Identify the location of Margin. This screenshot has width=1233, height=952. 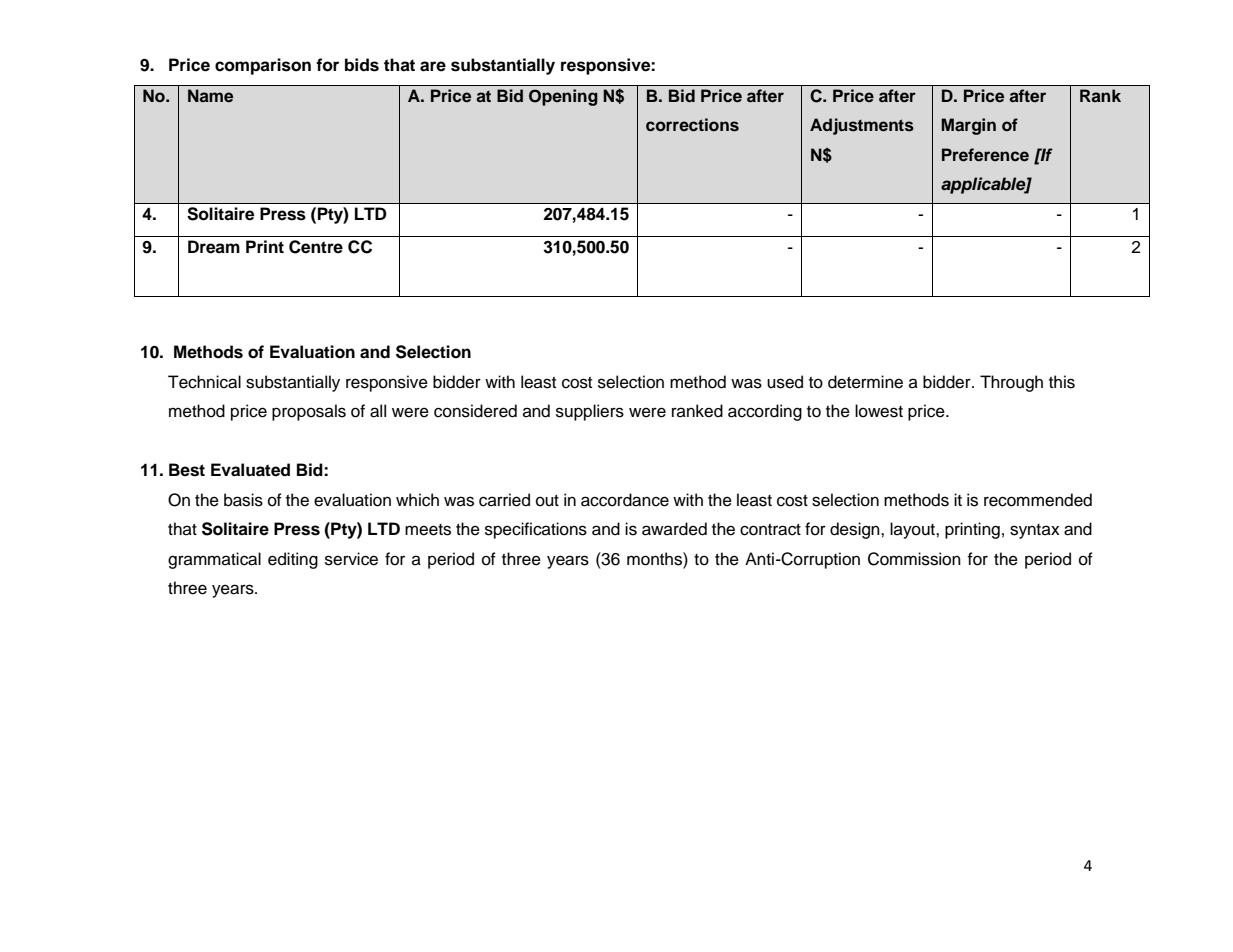
(968, 126).
